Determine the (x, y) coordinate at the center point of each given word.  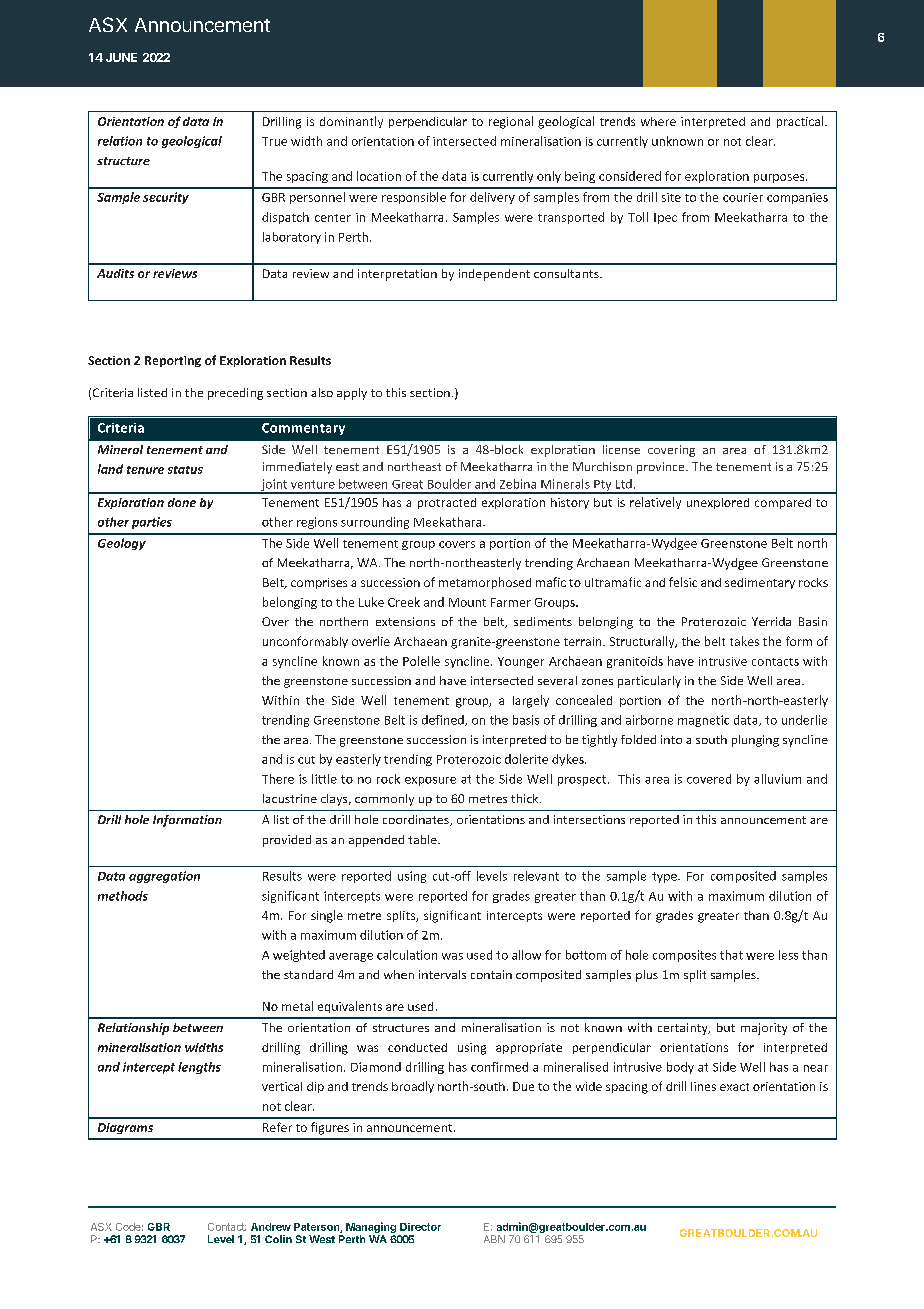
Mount (467, 602)
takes (744, 641)
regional (511, 122)
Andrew (271, 1227)
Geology (122, 544)
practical (801, 122)
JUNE (121, 57)
